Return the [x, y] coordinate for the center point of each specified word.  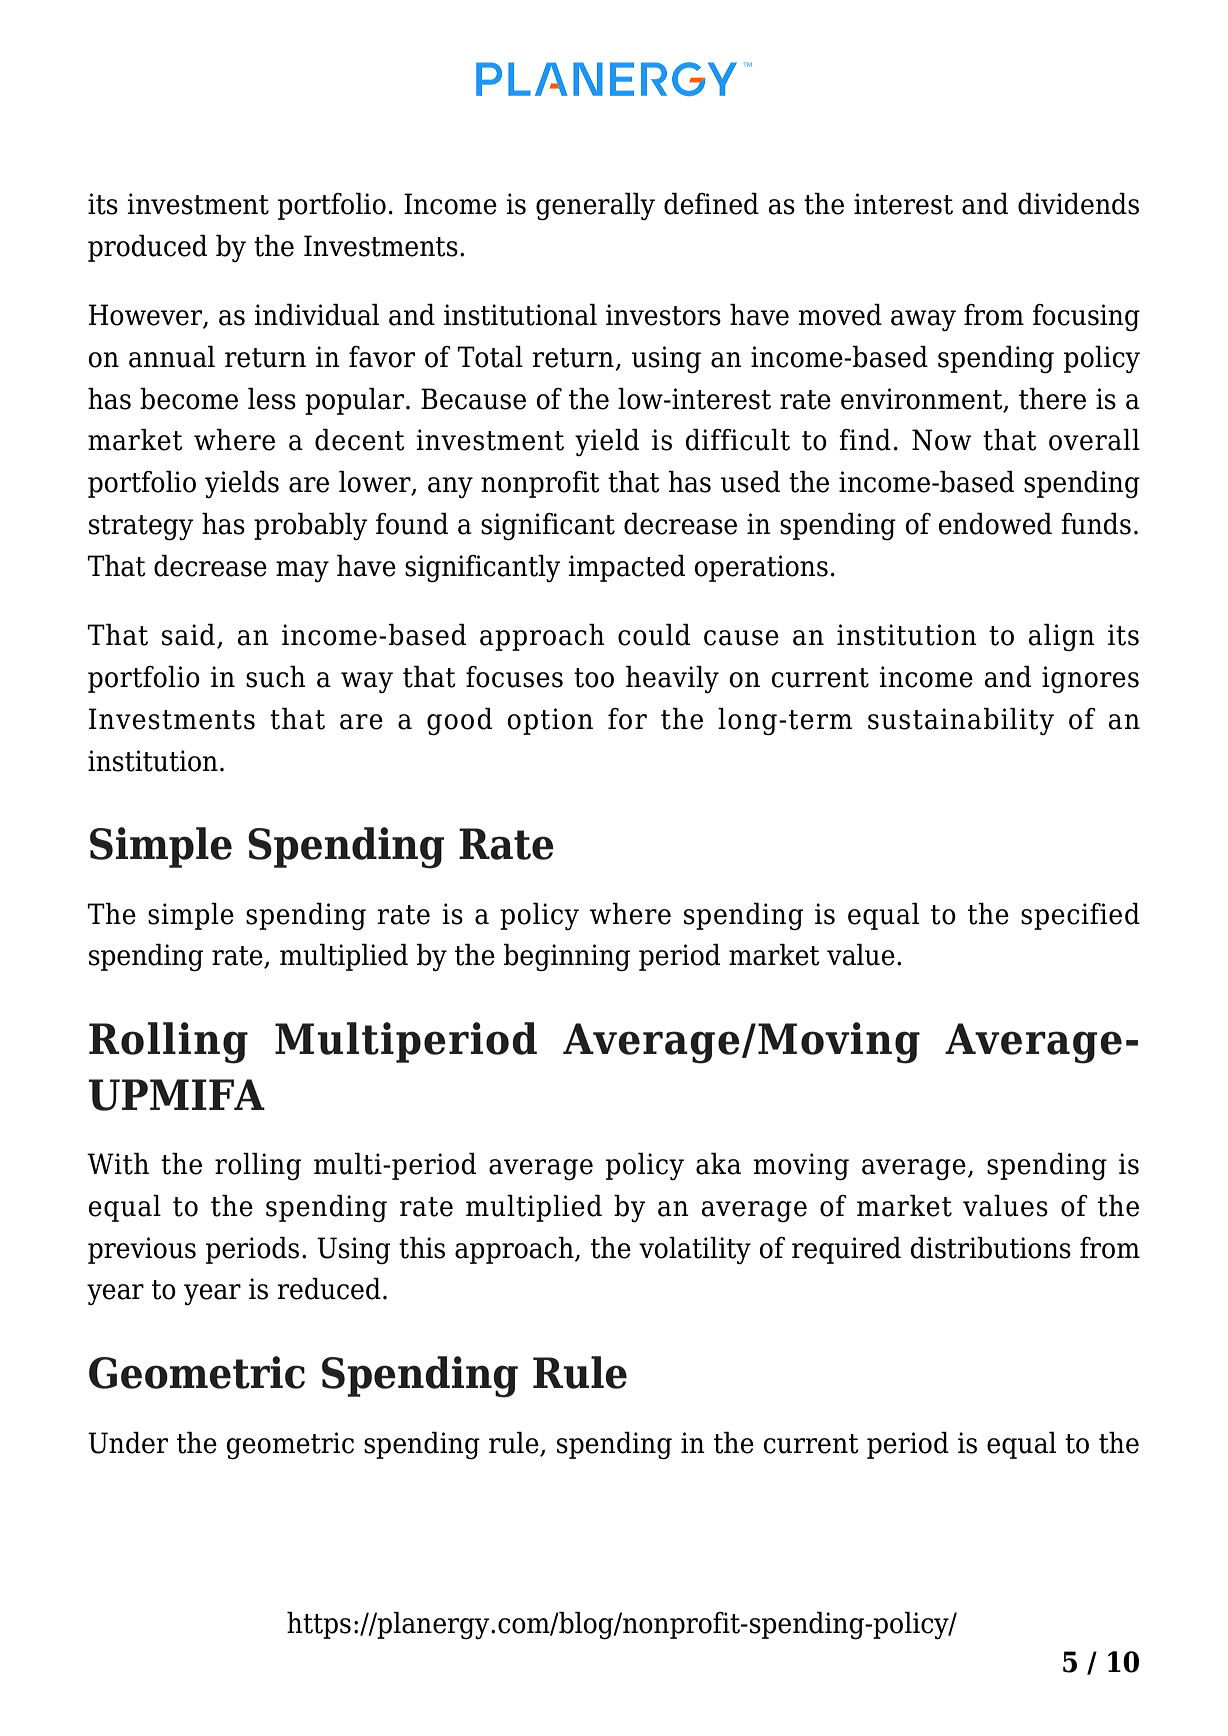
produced [147, 248]
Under [128, 1443]
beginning [567, 958]
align [1061, 638]
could [654, 635]
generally [595, 207]
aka [718, 1164]
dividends [1078, 204]
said [188, 635]
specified [1080, 916]
